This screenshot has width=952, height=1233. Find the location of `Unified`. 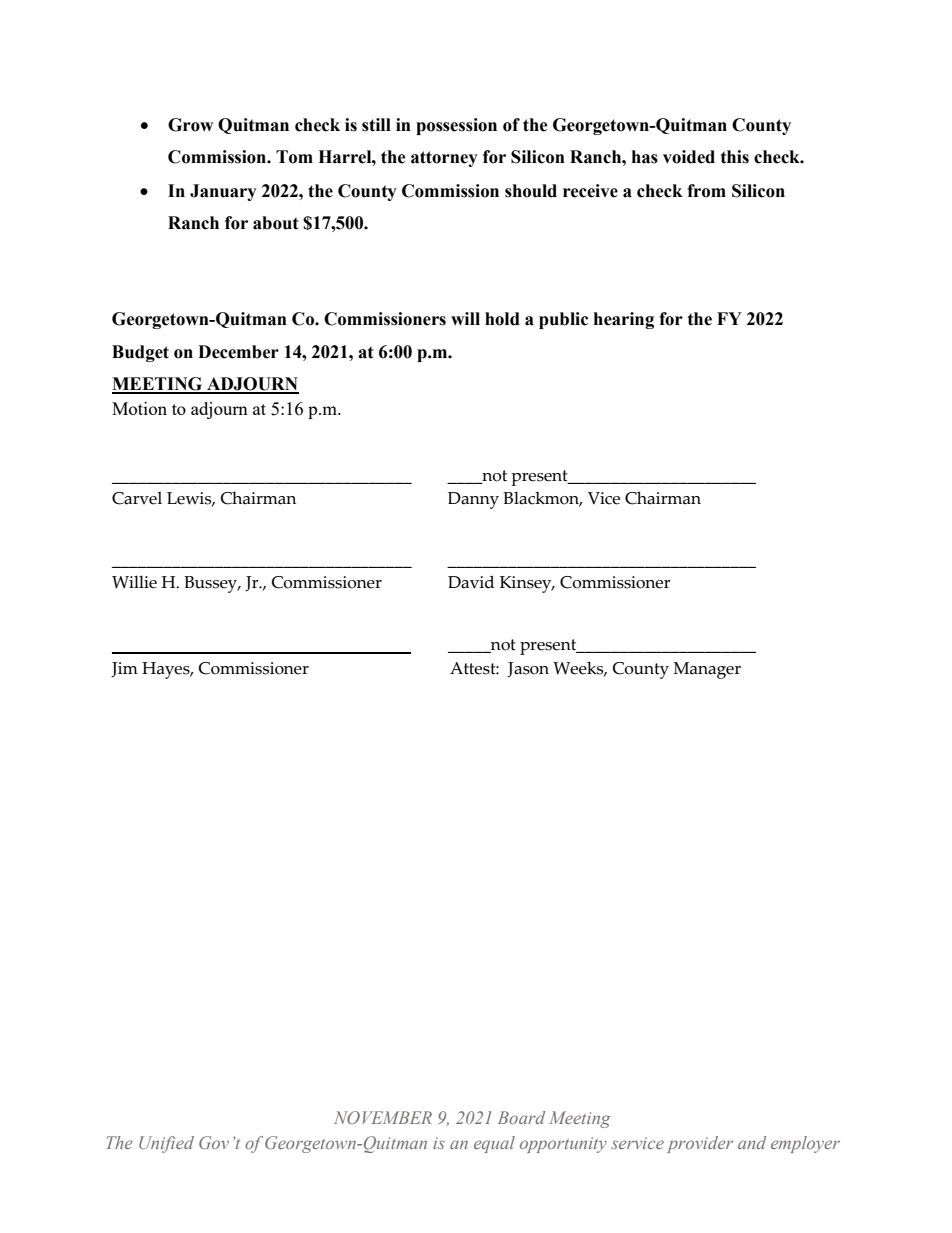

Unified is located at coordinates (166, 1144).
